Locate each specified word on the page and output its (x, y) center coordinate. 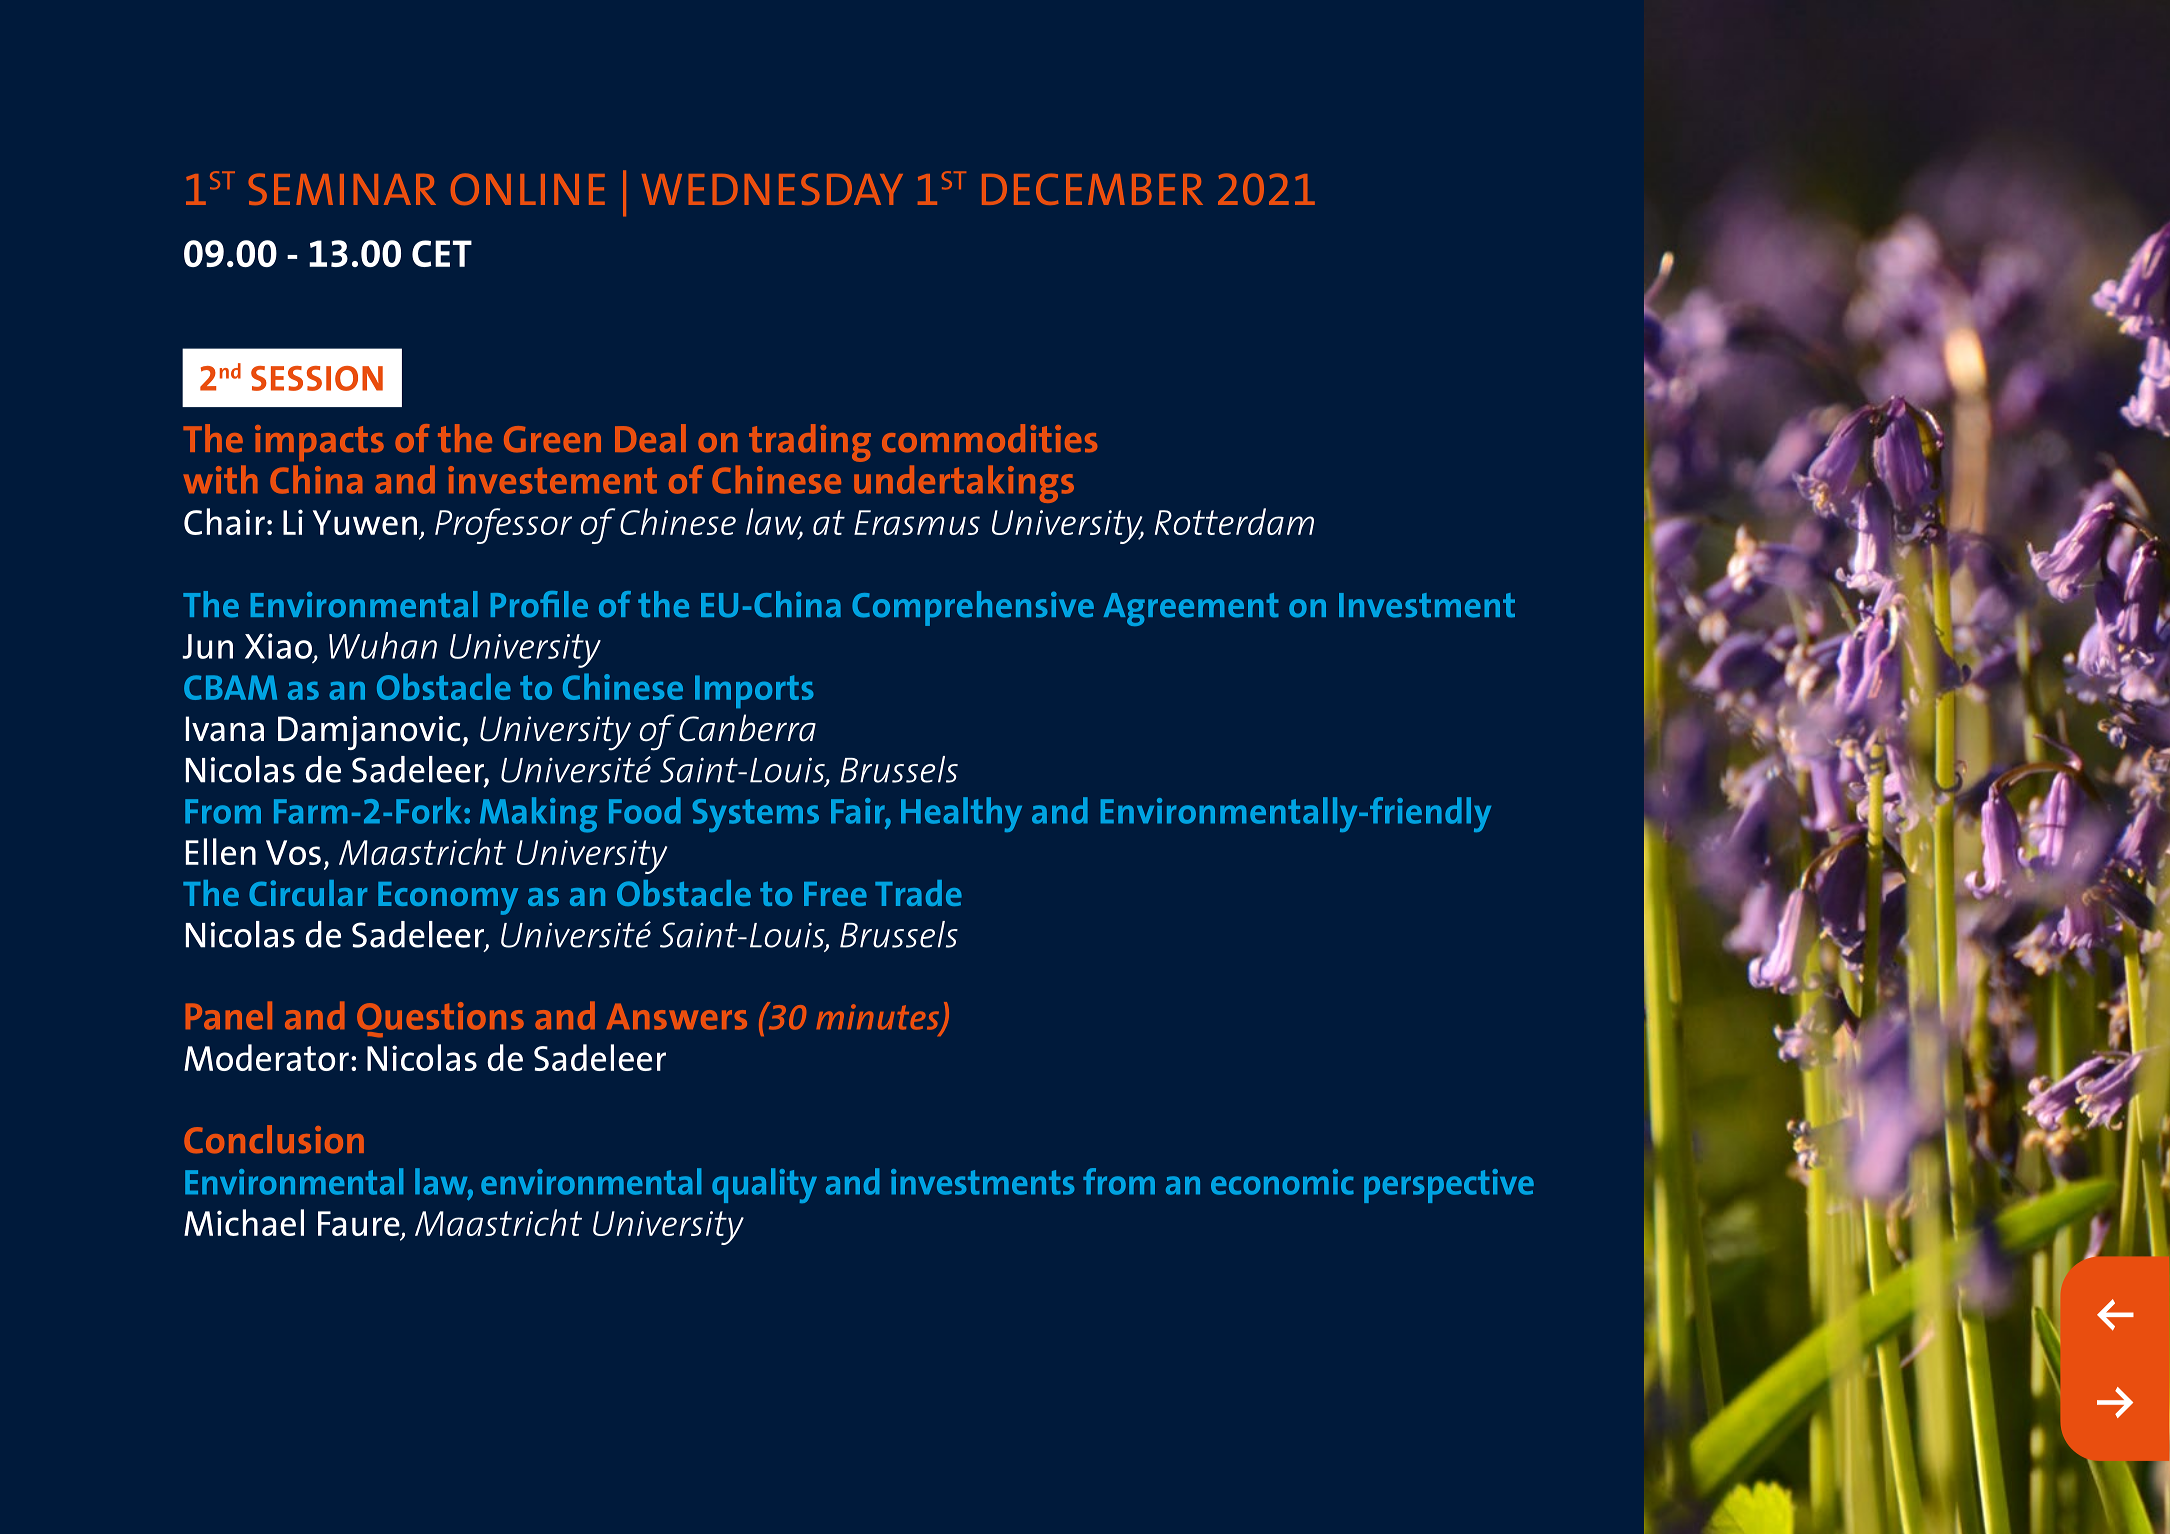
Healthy (961, 814)
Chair (224, 521)
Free (835, 894)
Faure (360, 1225)
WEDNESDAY (772, 189)
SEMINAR (342, 189)
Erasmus (917, 522)
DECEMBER (1092, 189)
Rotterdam (1234, 521)
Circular (308, 893)
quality (764, 1185)
